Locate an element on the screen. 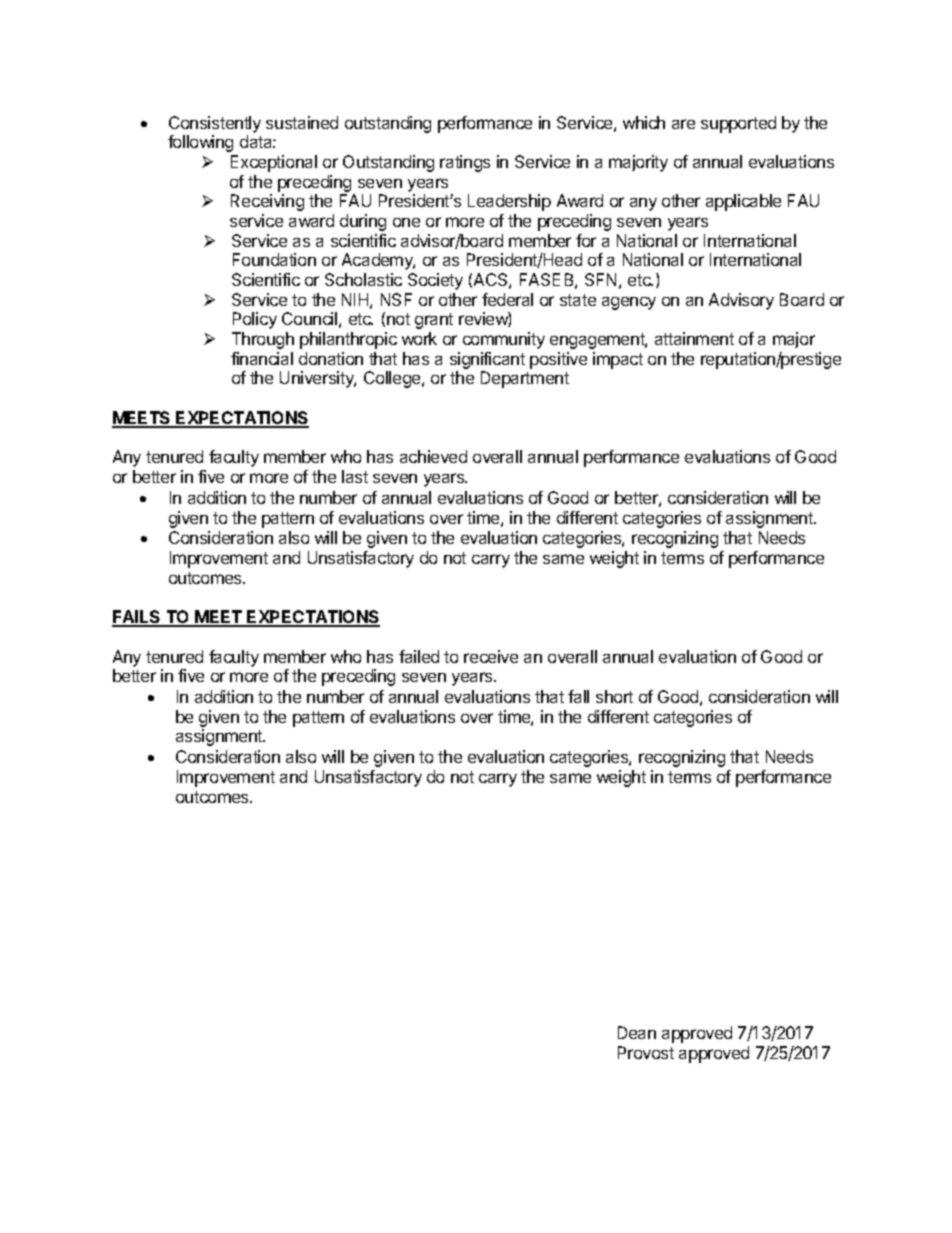 This screenshot has height=1233, width=952. Dean is located at coordinates (637, 1032).
